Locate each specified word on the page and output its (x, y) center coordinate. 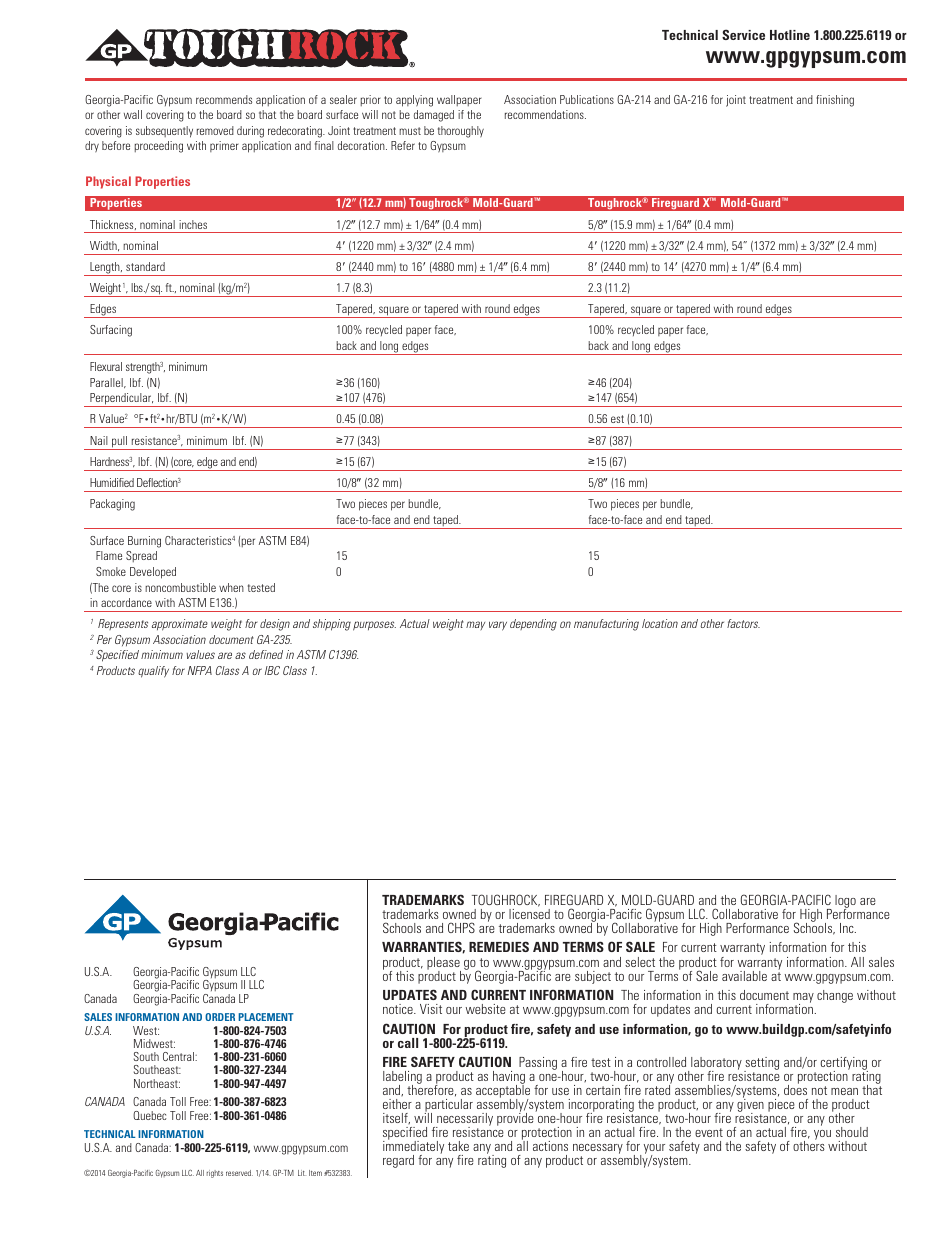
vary (498, 626)
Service (743, 34)
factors (743, 623)
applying (414, 101)
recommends (224, 99)
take (458, 1146)
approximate (180, 625)
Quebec (149, 1115)
